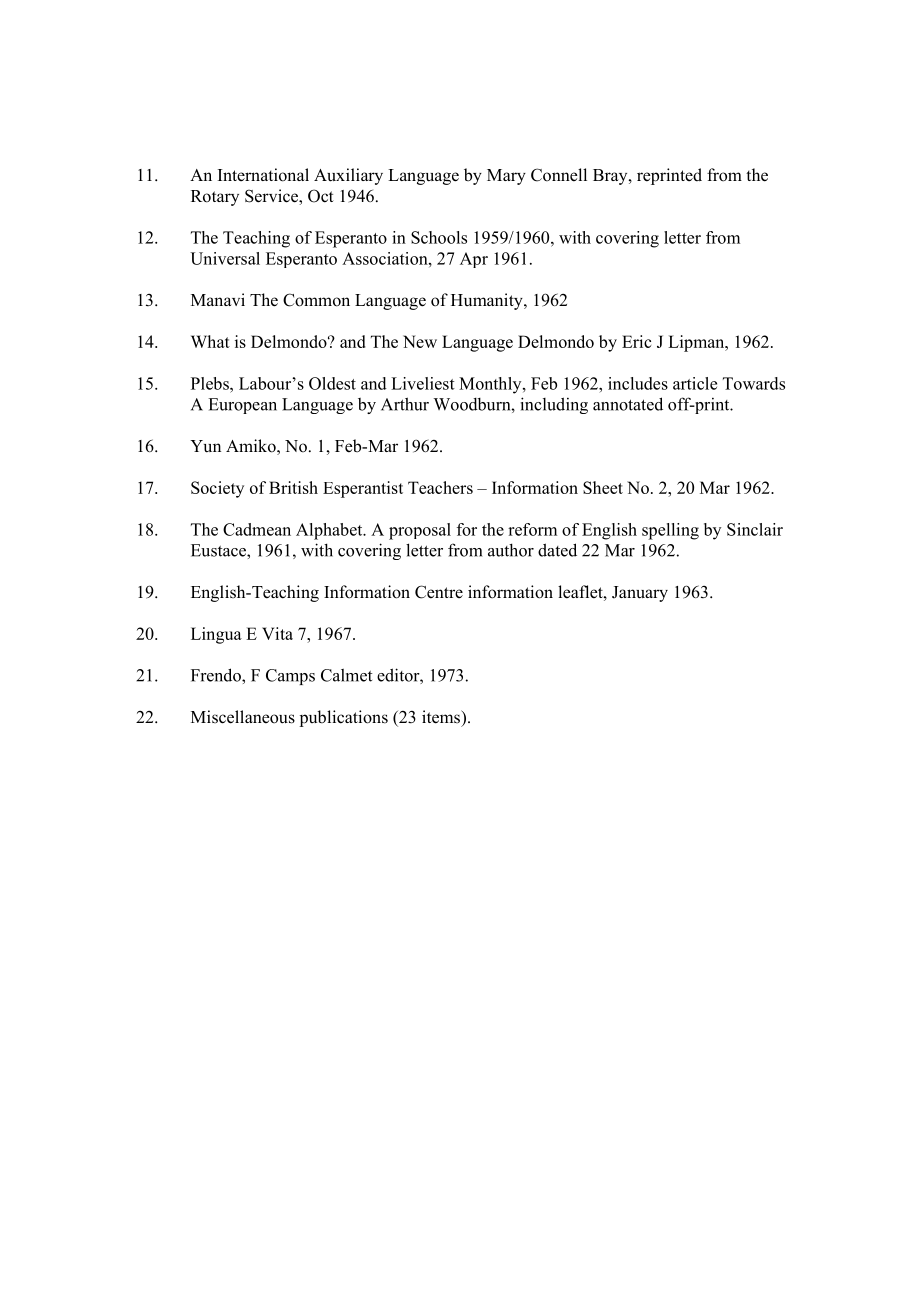 The width and height of the page is (924, 1308). What do you see at coordinates (263, 175) in the page?
I see `International` at bounding box center [263, 175].
